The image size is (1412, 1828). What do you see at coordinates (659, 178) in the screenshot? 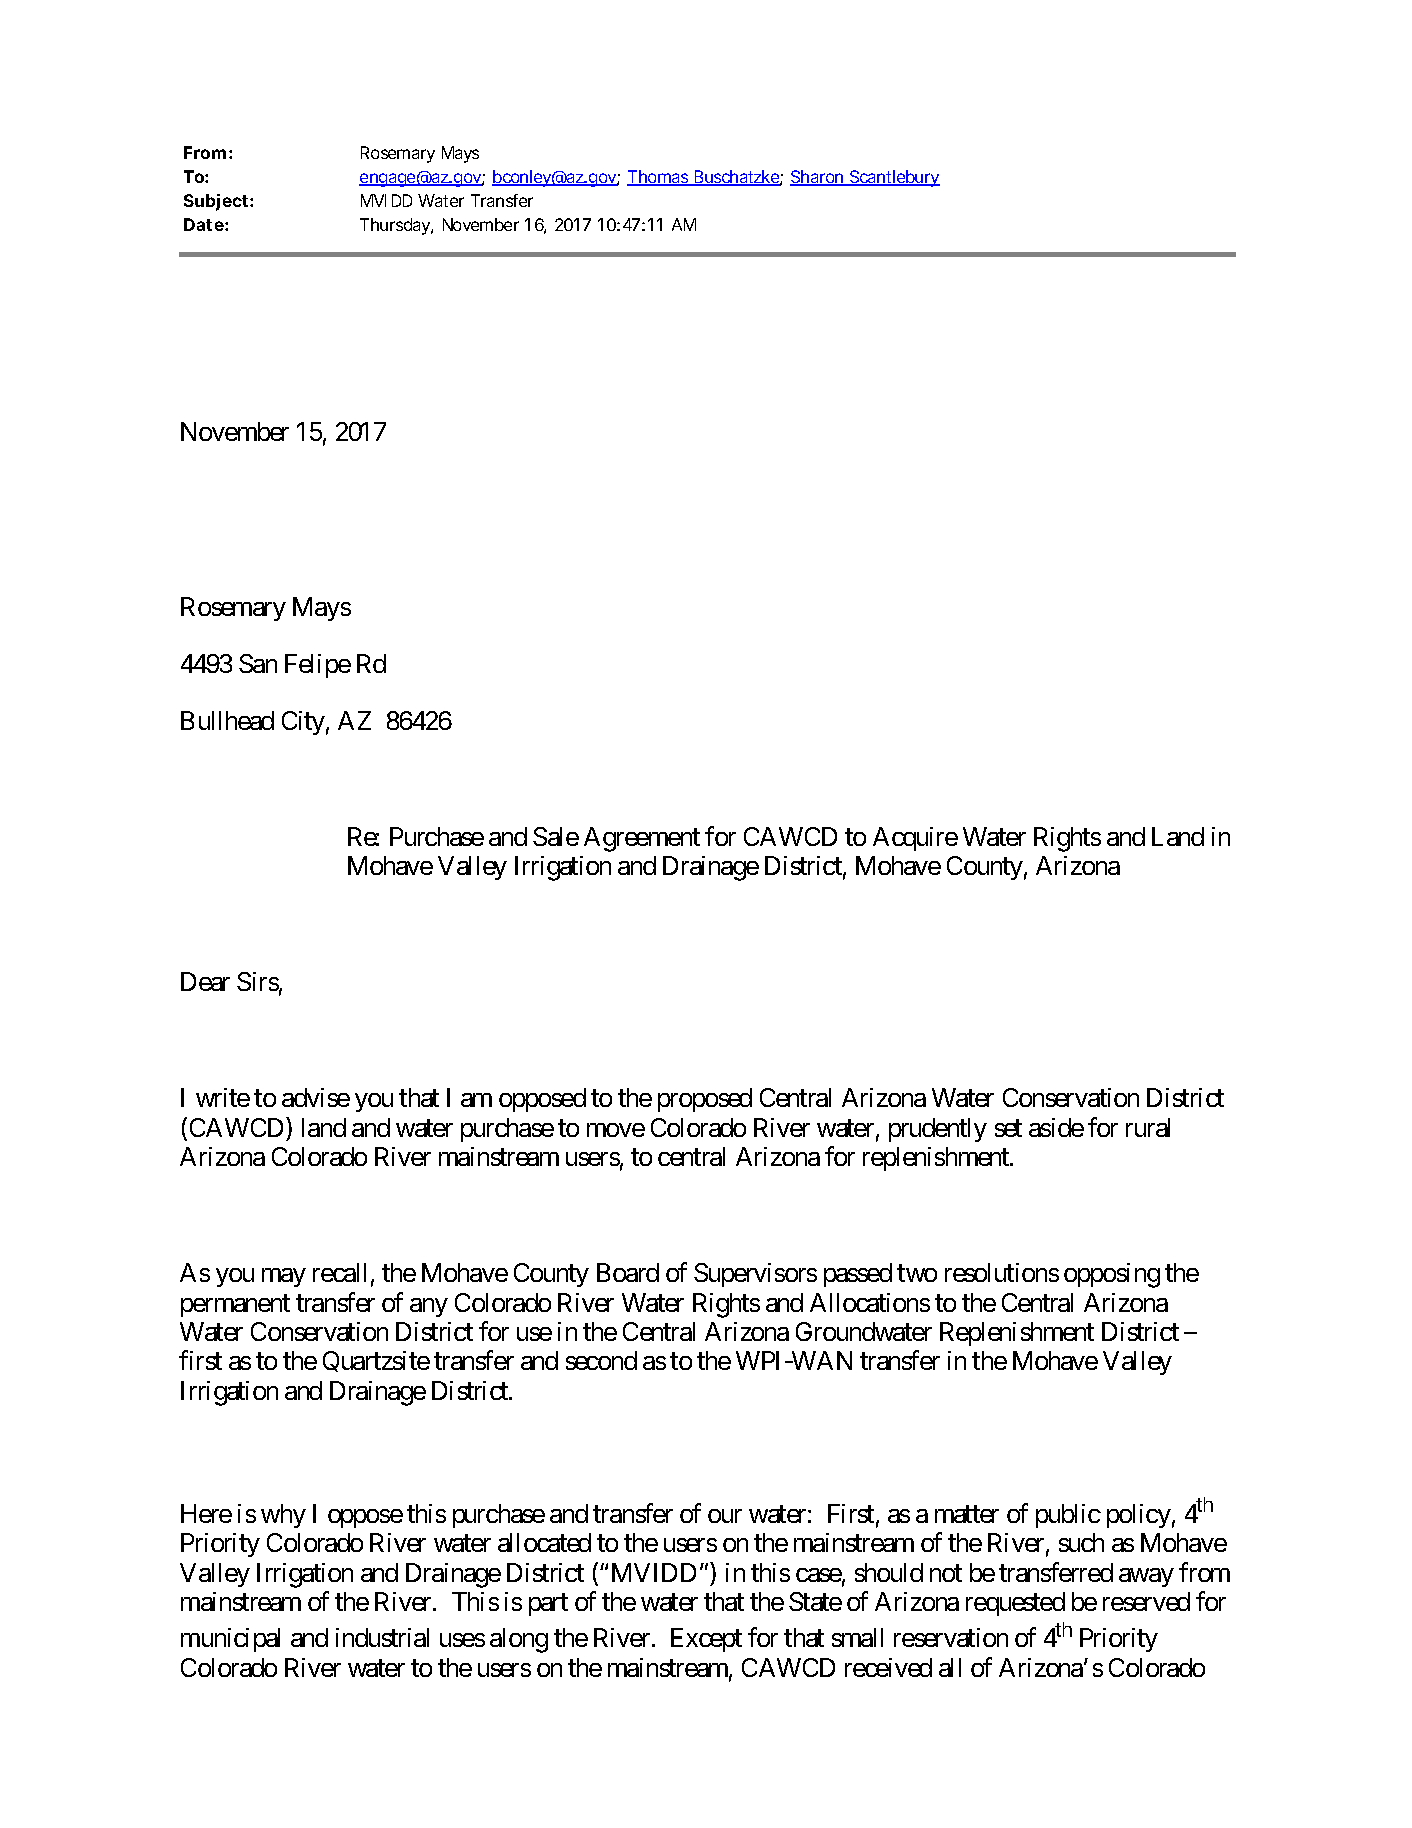
I see `Thomas` at bounding box center [659, 178].
